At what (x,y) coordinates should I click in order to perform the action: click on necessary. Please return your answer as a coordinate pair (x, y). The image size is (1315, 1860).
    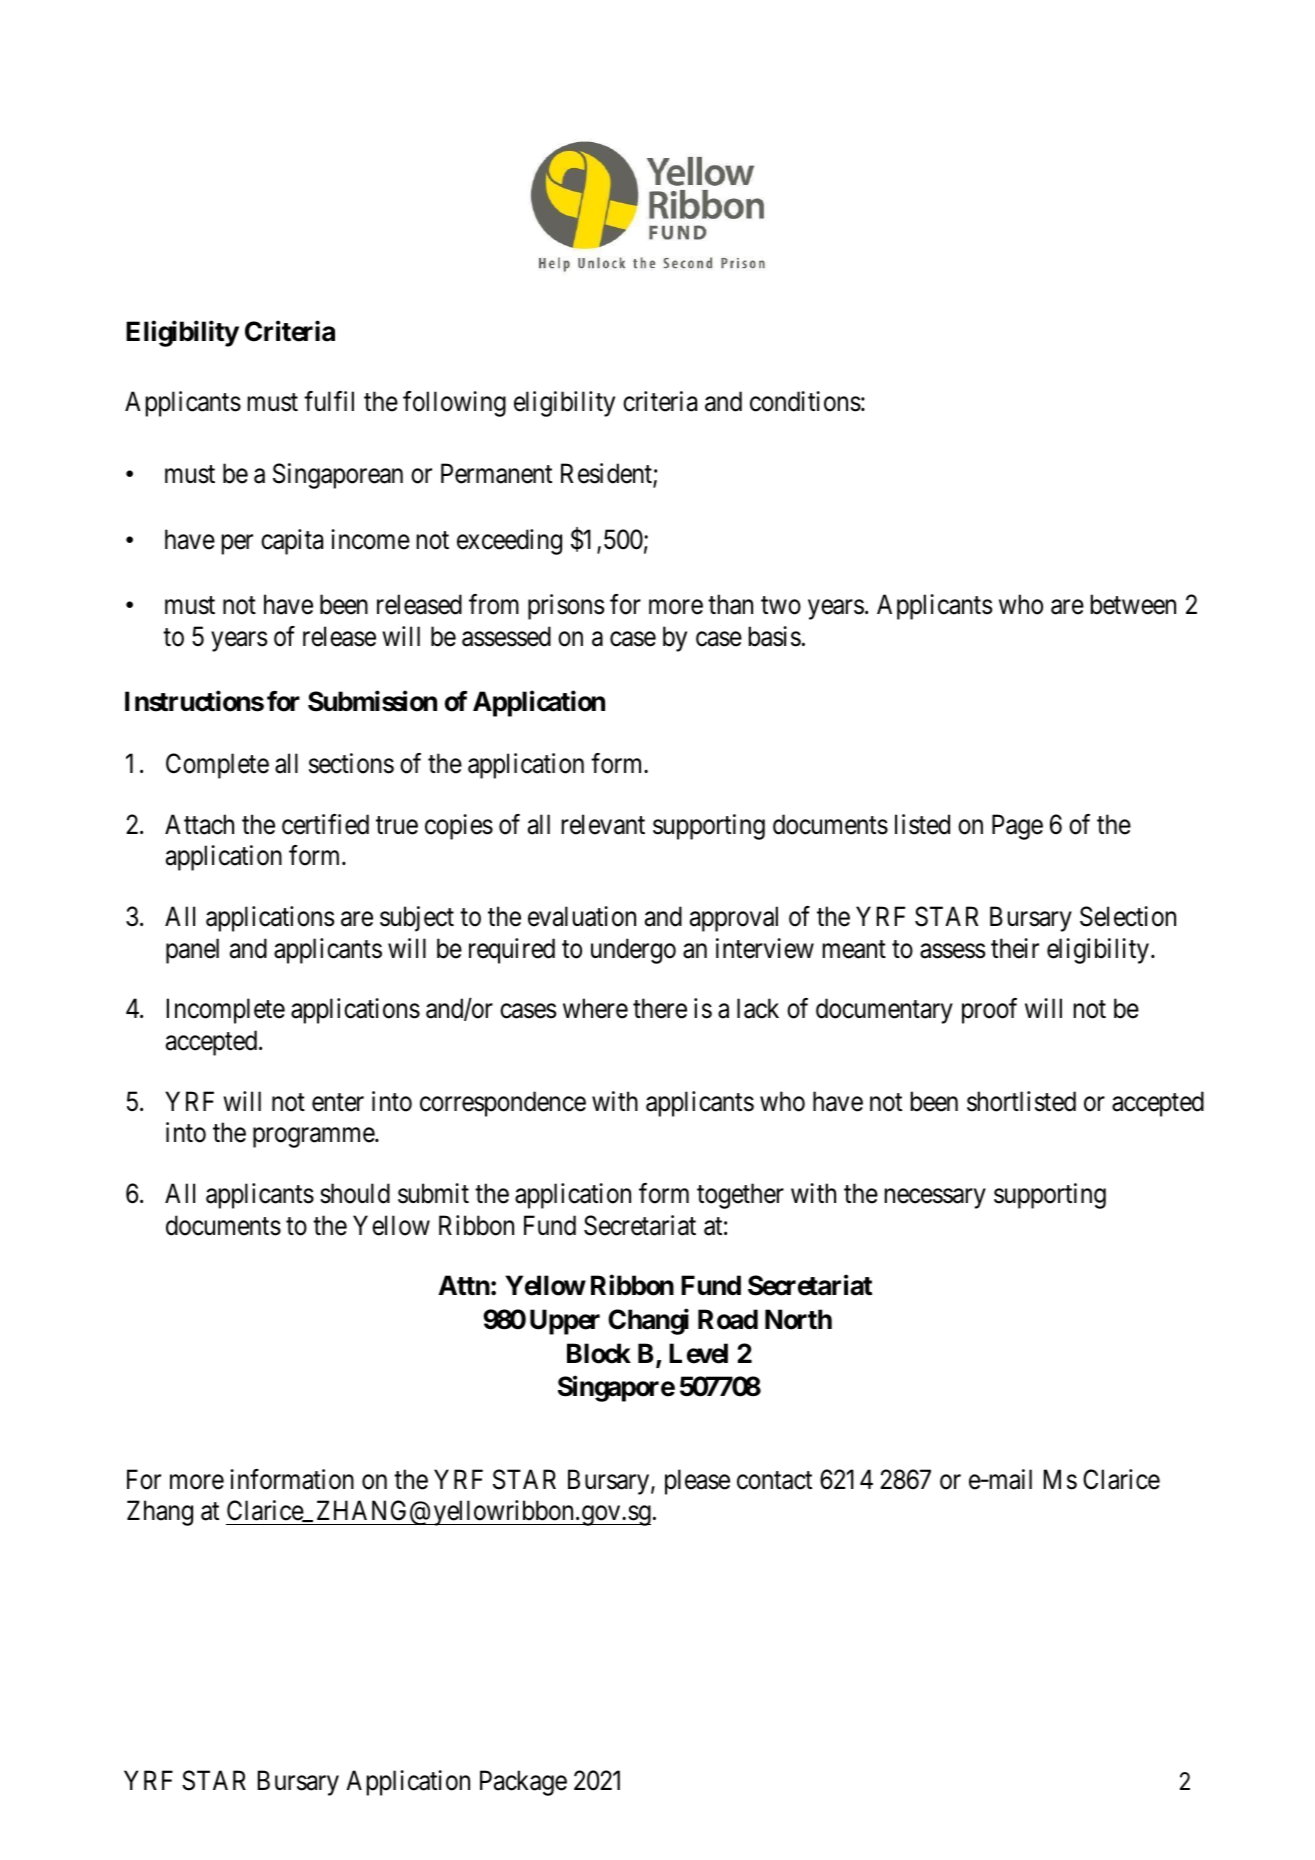
    Looking at the image, I should click on (935, 1199).
